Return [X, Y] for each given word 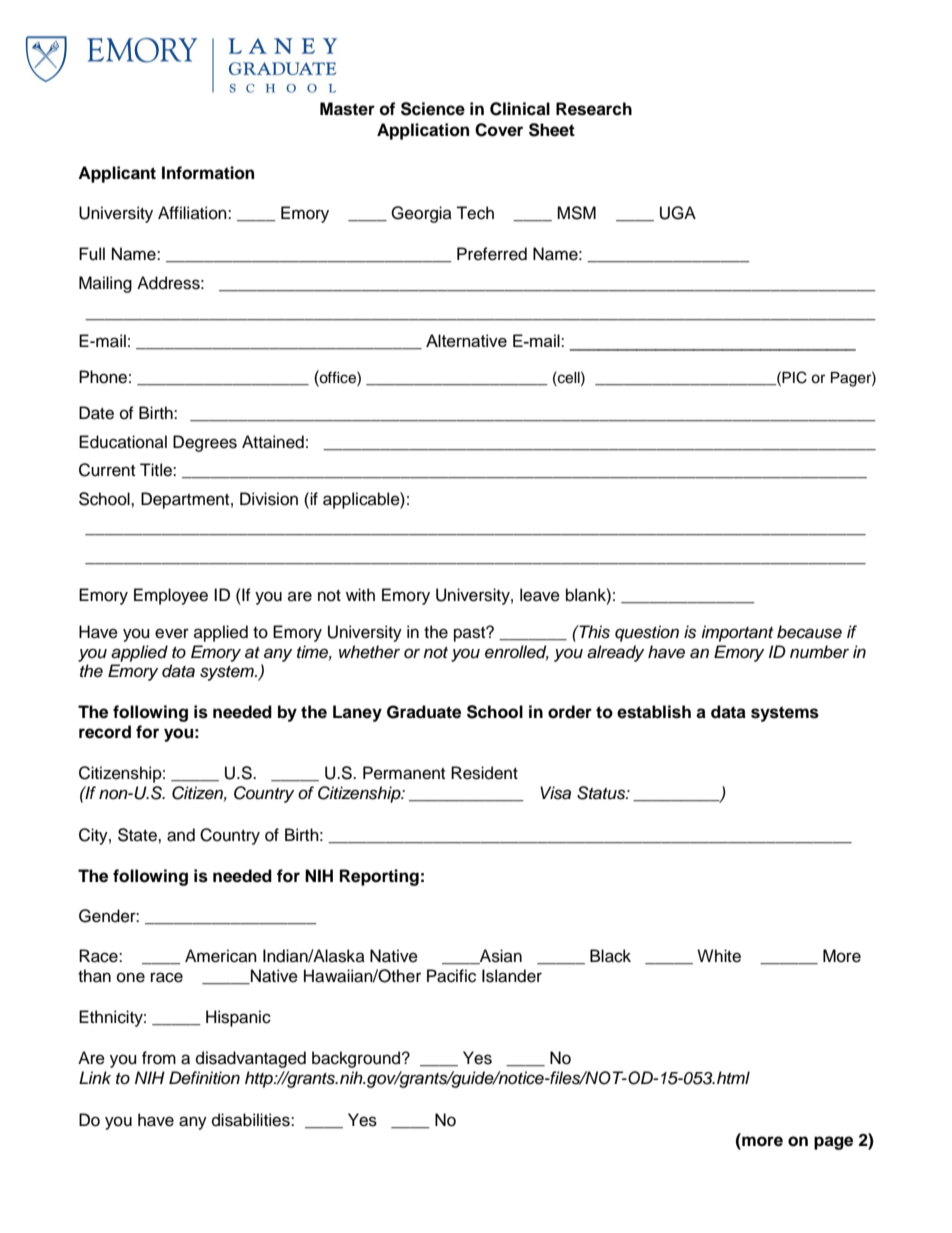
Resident [484, 773]
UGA [678, 213]
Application [423, 131]
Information [208, 173]
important [737, 633]
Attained [273, 442]
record [105, 732]
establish [654, 712]
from [159, 1058]
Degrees [205, 443]
